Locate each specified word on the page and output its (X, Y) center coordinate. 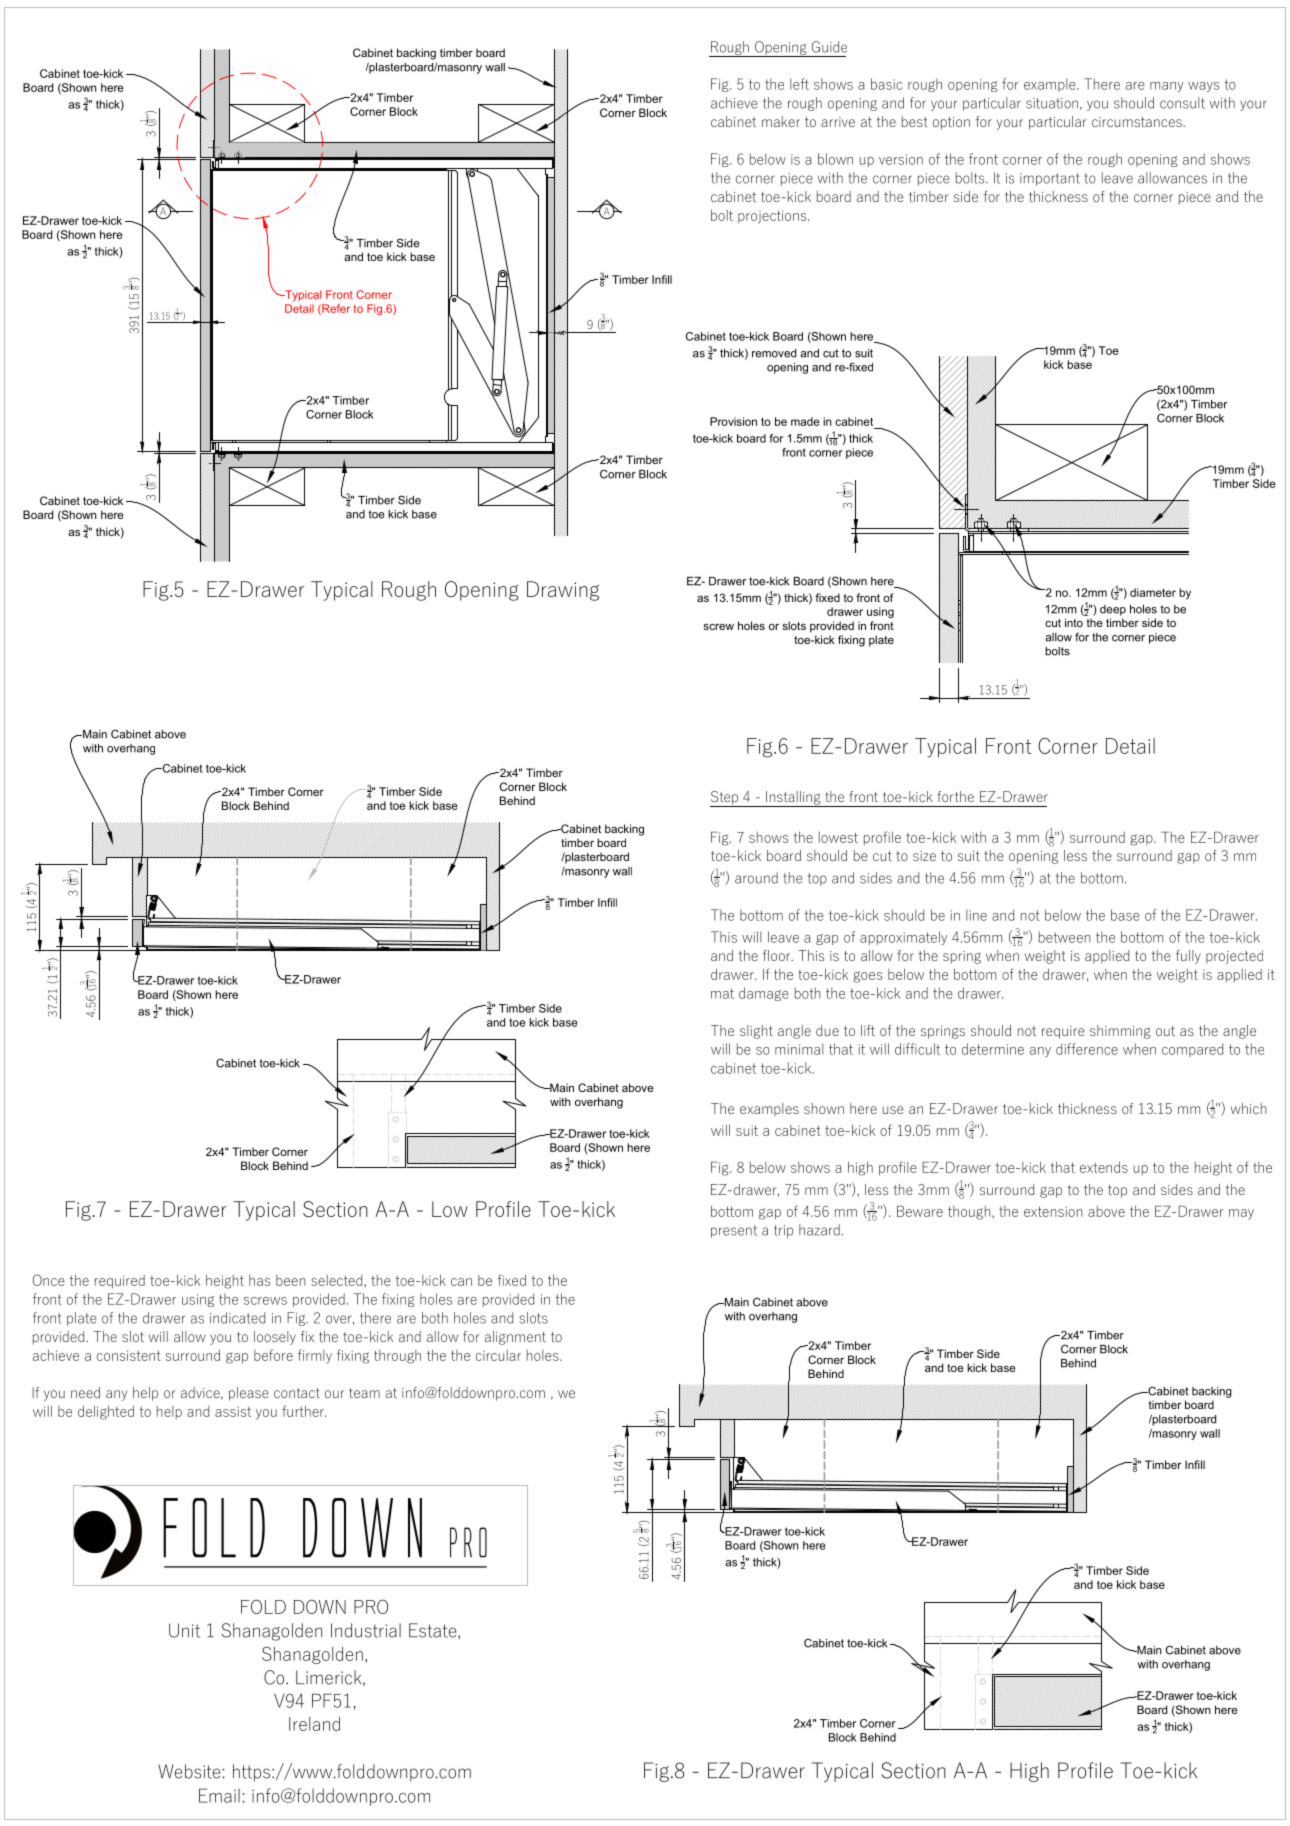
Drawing (563, 591)
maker (781, 121)
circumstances (1138, 122)
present (734, 1231)
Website (189, 1771)
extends (1104, 1167)
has (259, 1280)
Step (725, 799)
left (799, 84)
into (1074, 622)
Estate (434, 1630)
